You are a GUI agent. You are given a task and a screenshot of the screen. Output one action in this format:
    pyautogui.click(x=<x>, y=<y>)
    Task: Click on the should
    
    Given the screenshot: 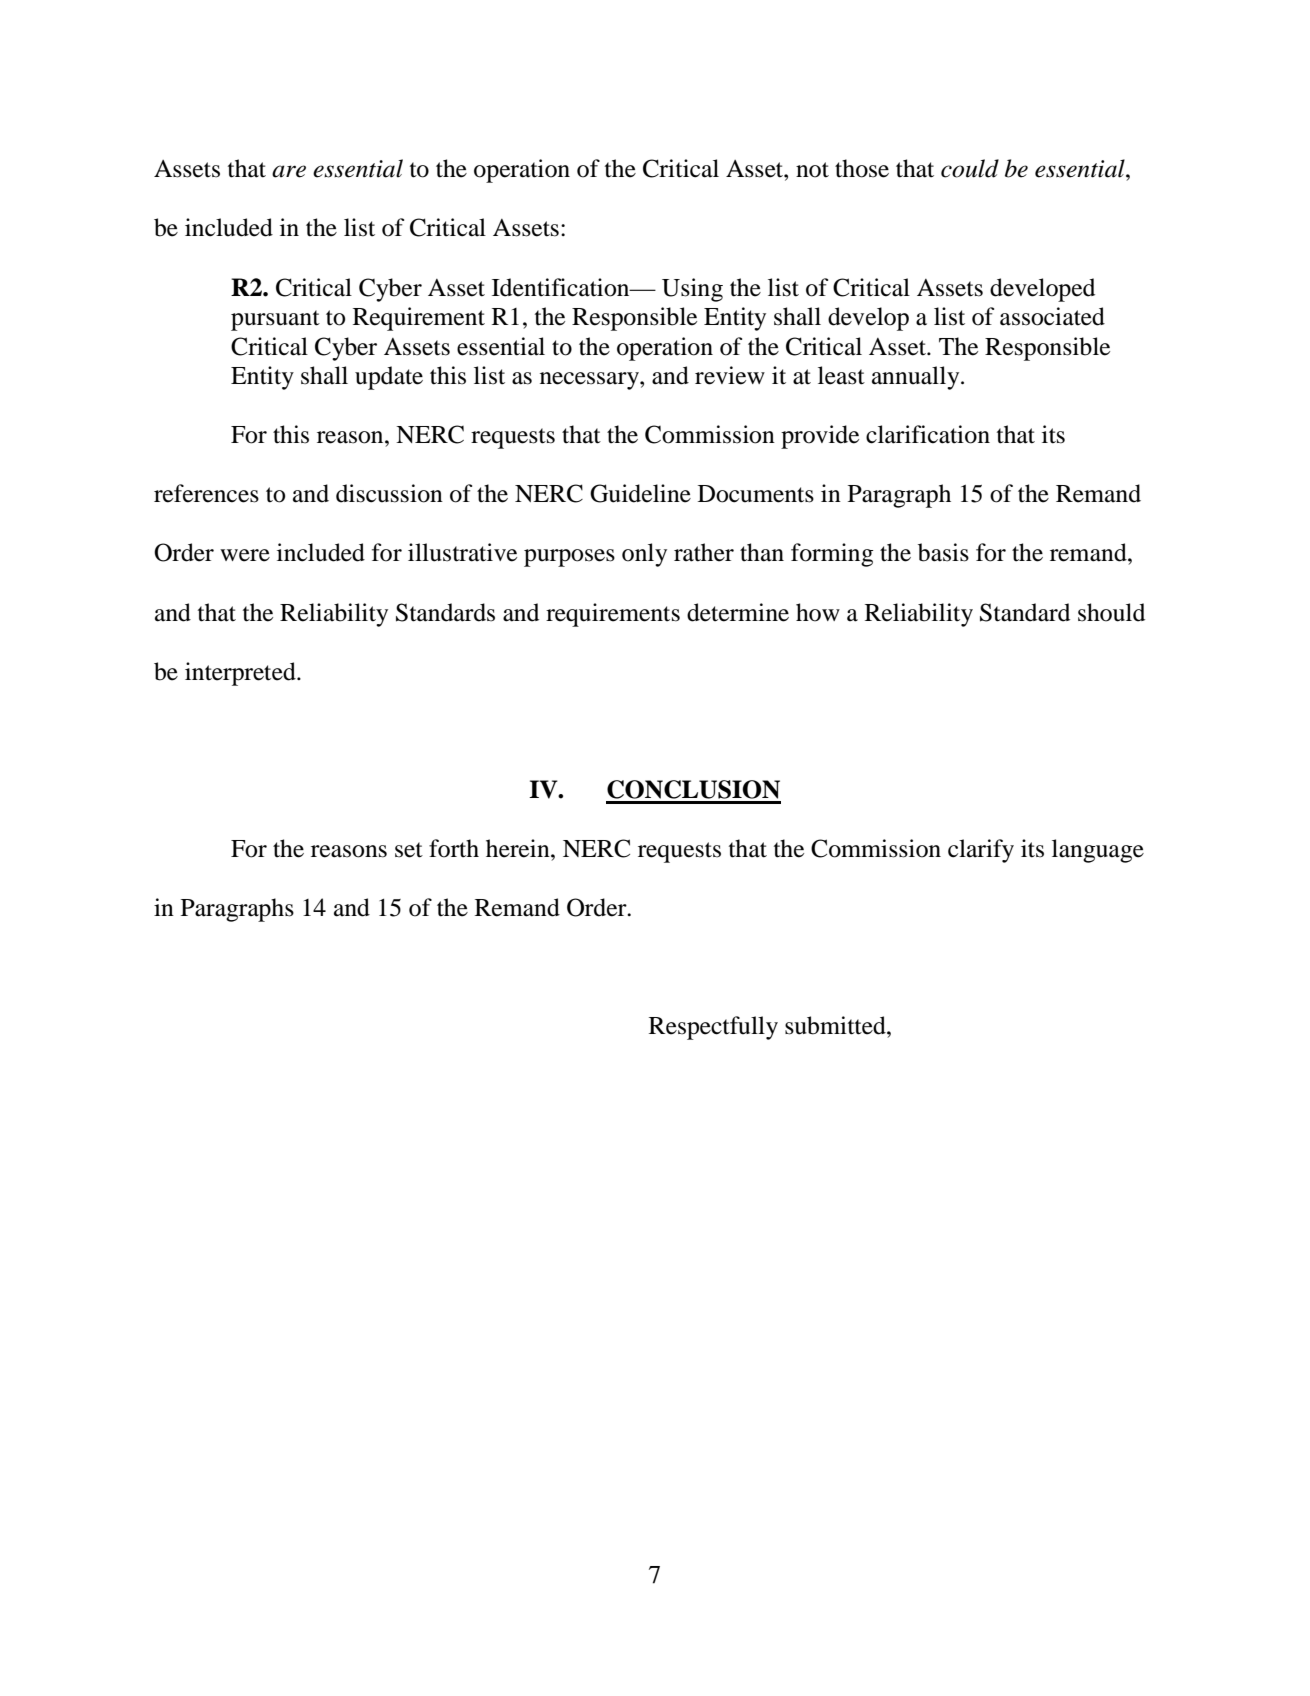 What is the action you would take?
    pyautogui.click(x=1111, y=612)
